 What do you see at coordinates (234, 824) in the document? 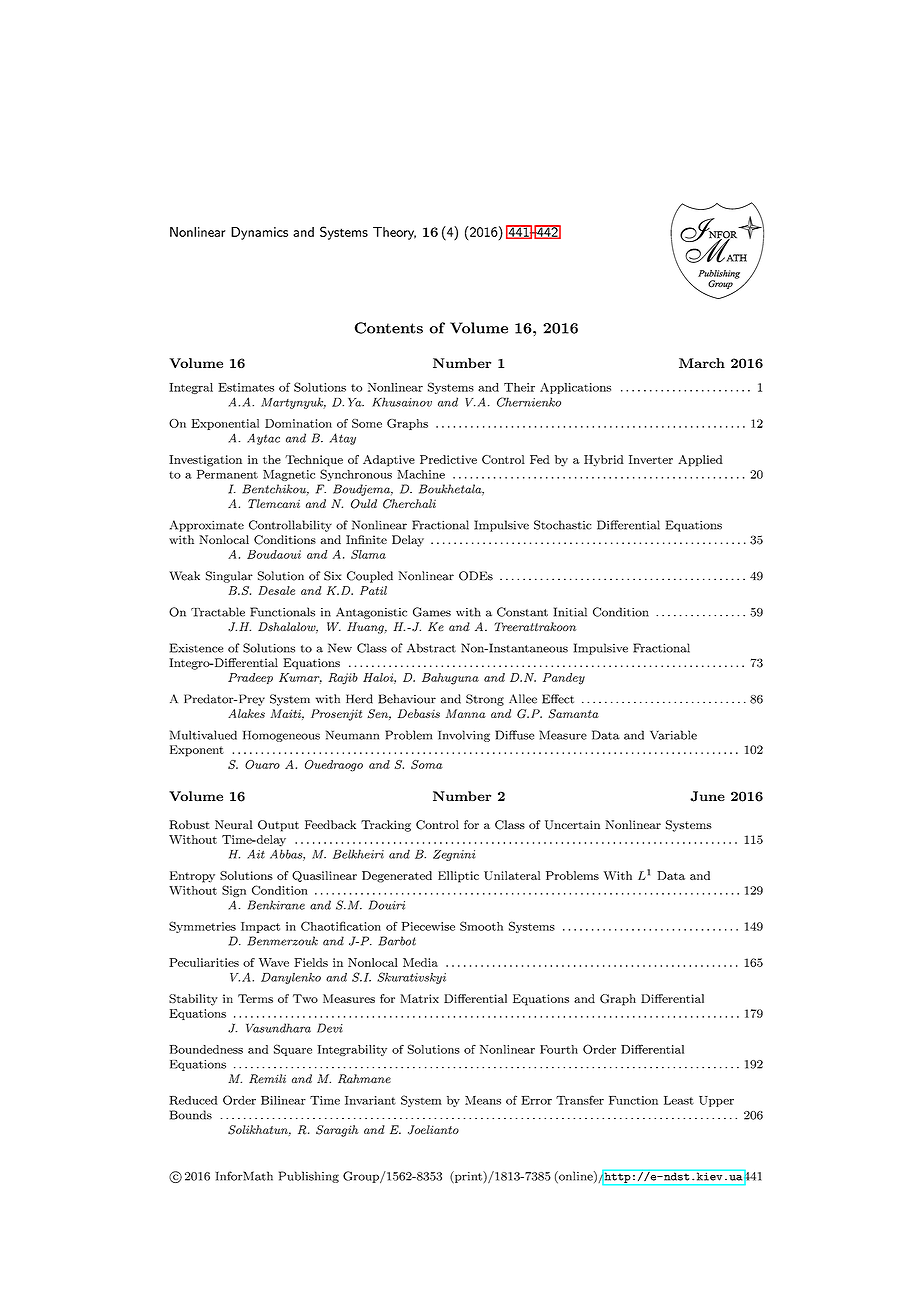
I see `Neural` at bounding box center [234, 824].
